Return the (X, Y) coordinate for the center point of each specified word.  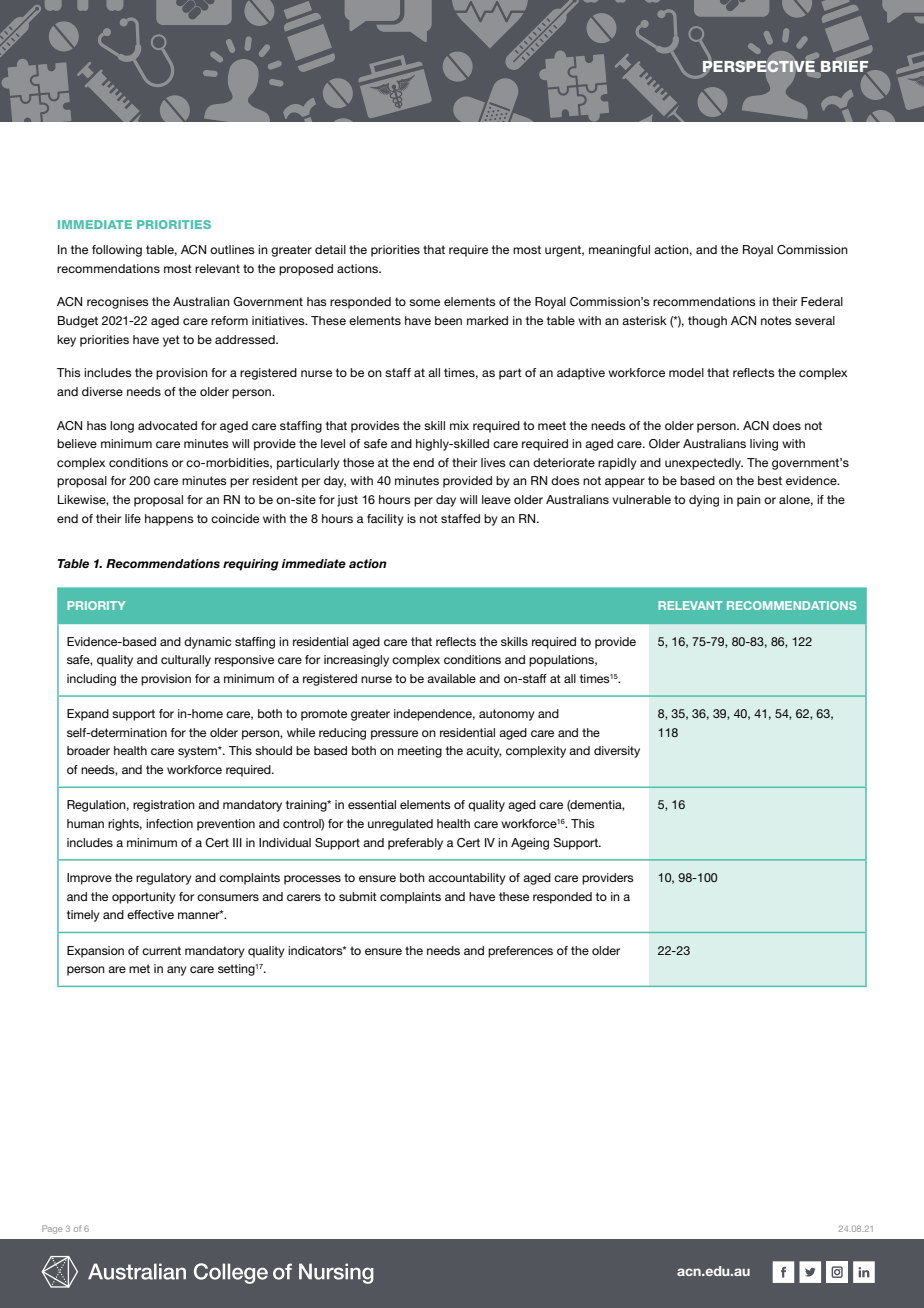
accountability (467, 879)
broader (88, 750)
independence (434, 715)
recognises (118, 303)
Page (52, 1229)
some (424, 302)
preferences (520, 952)
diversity (617, 752)
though (707, 322)
